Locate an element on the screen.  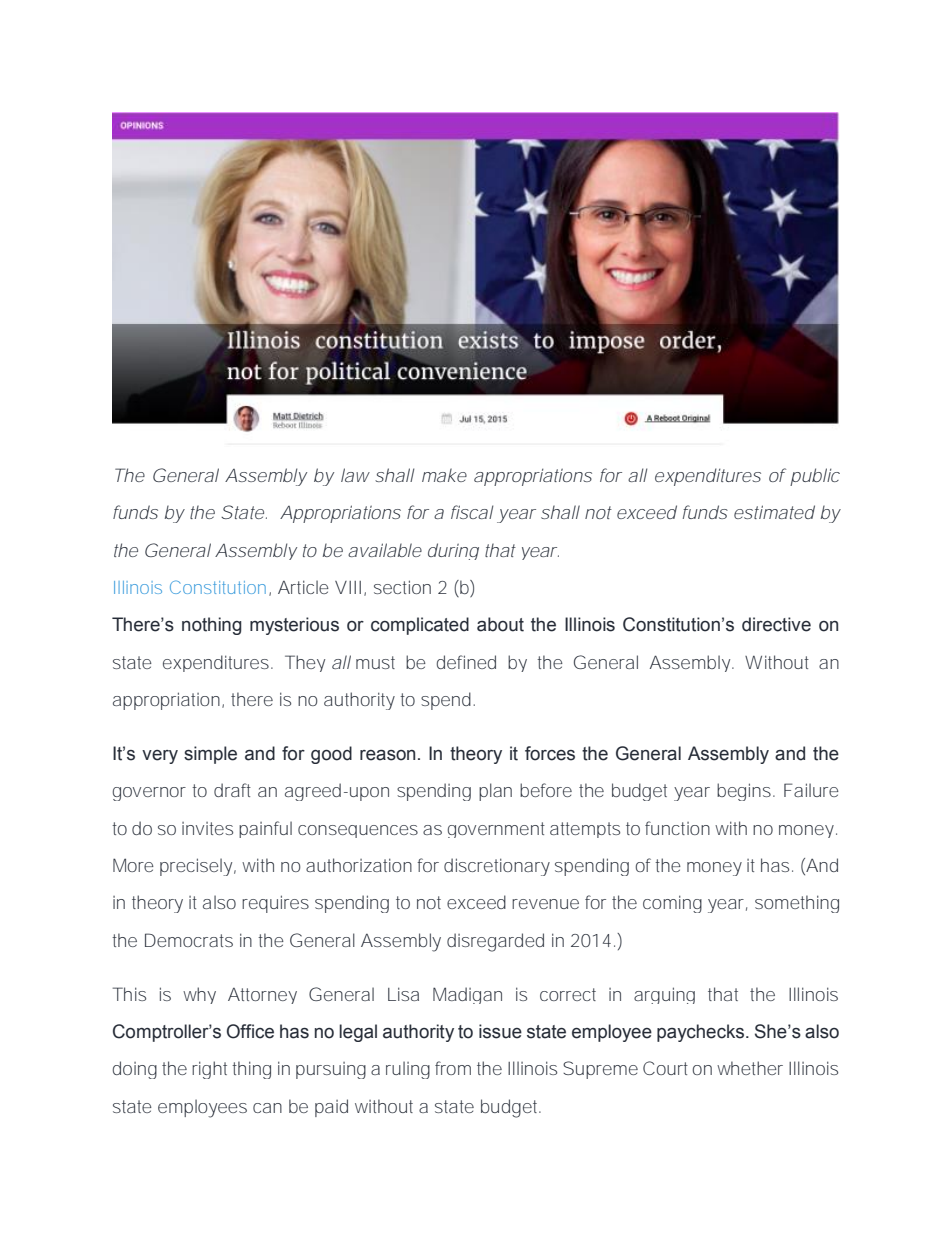
plan is located at coordinates (495, 792).
